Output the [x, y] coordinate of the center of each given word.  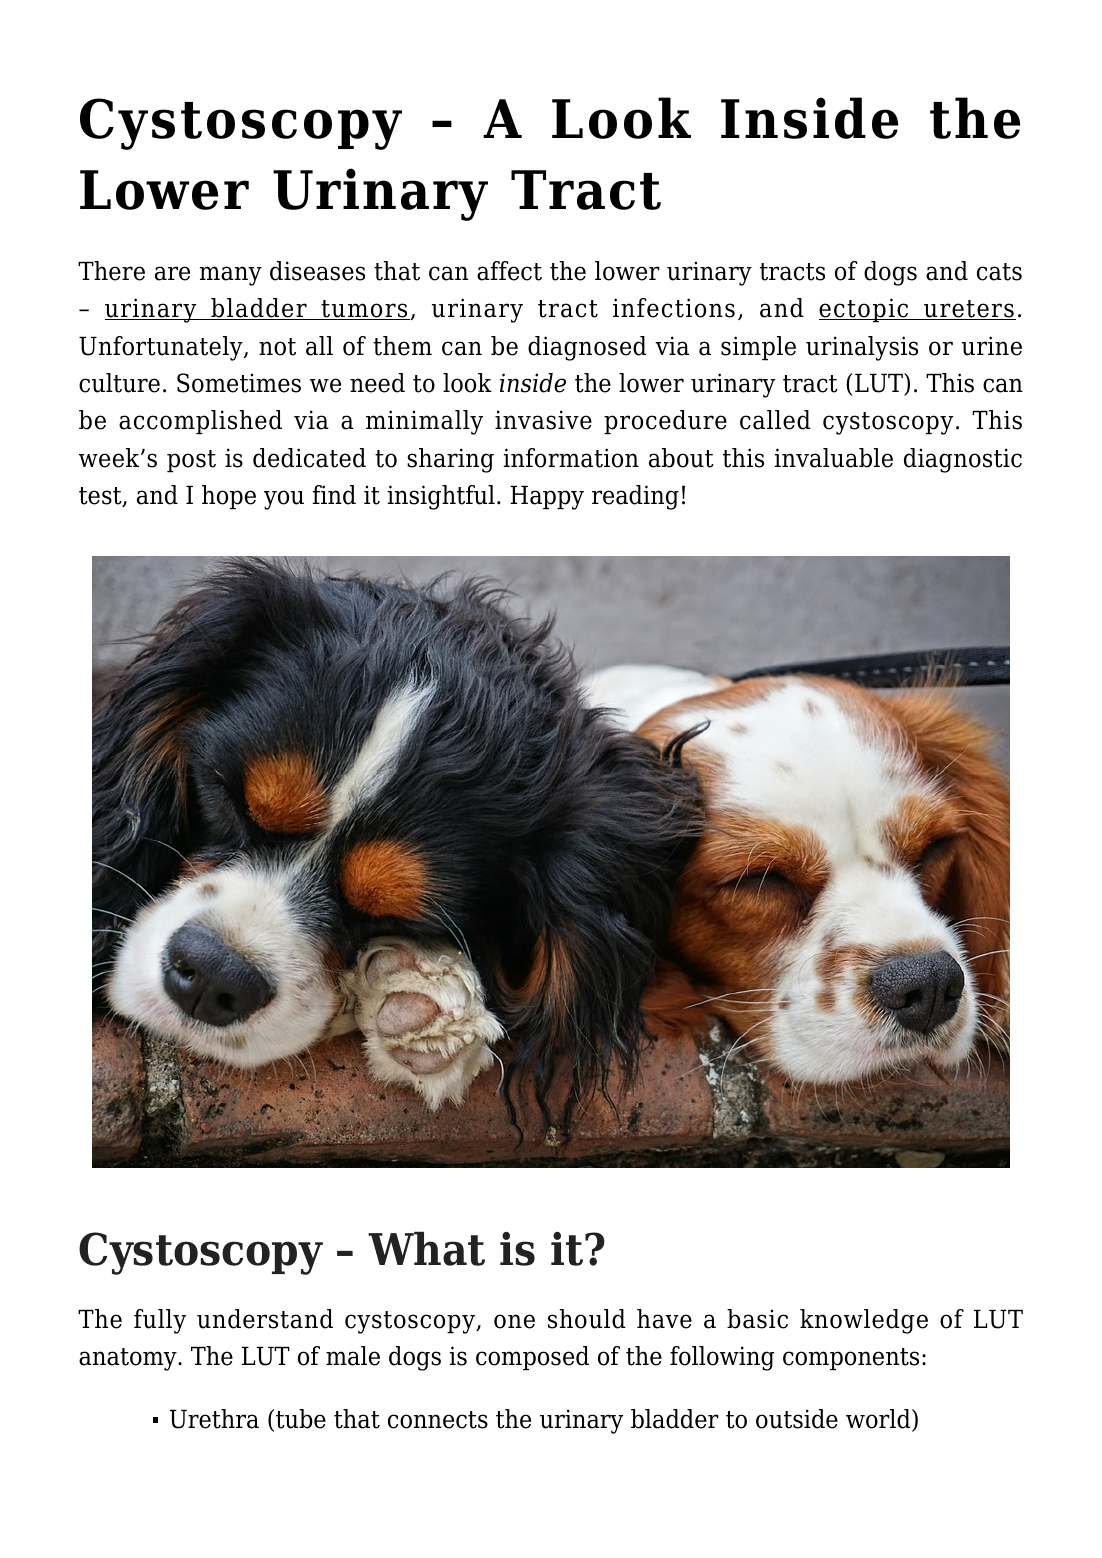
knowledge [864, 1321]
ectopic [865, 310]
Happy [547, 497]
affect [509, 271]
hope [229, 497]
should [587, 1319]
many [231, 276]
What [426, 1248]
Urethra [214, 1419]
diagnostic [963, 460]
